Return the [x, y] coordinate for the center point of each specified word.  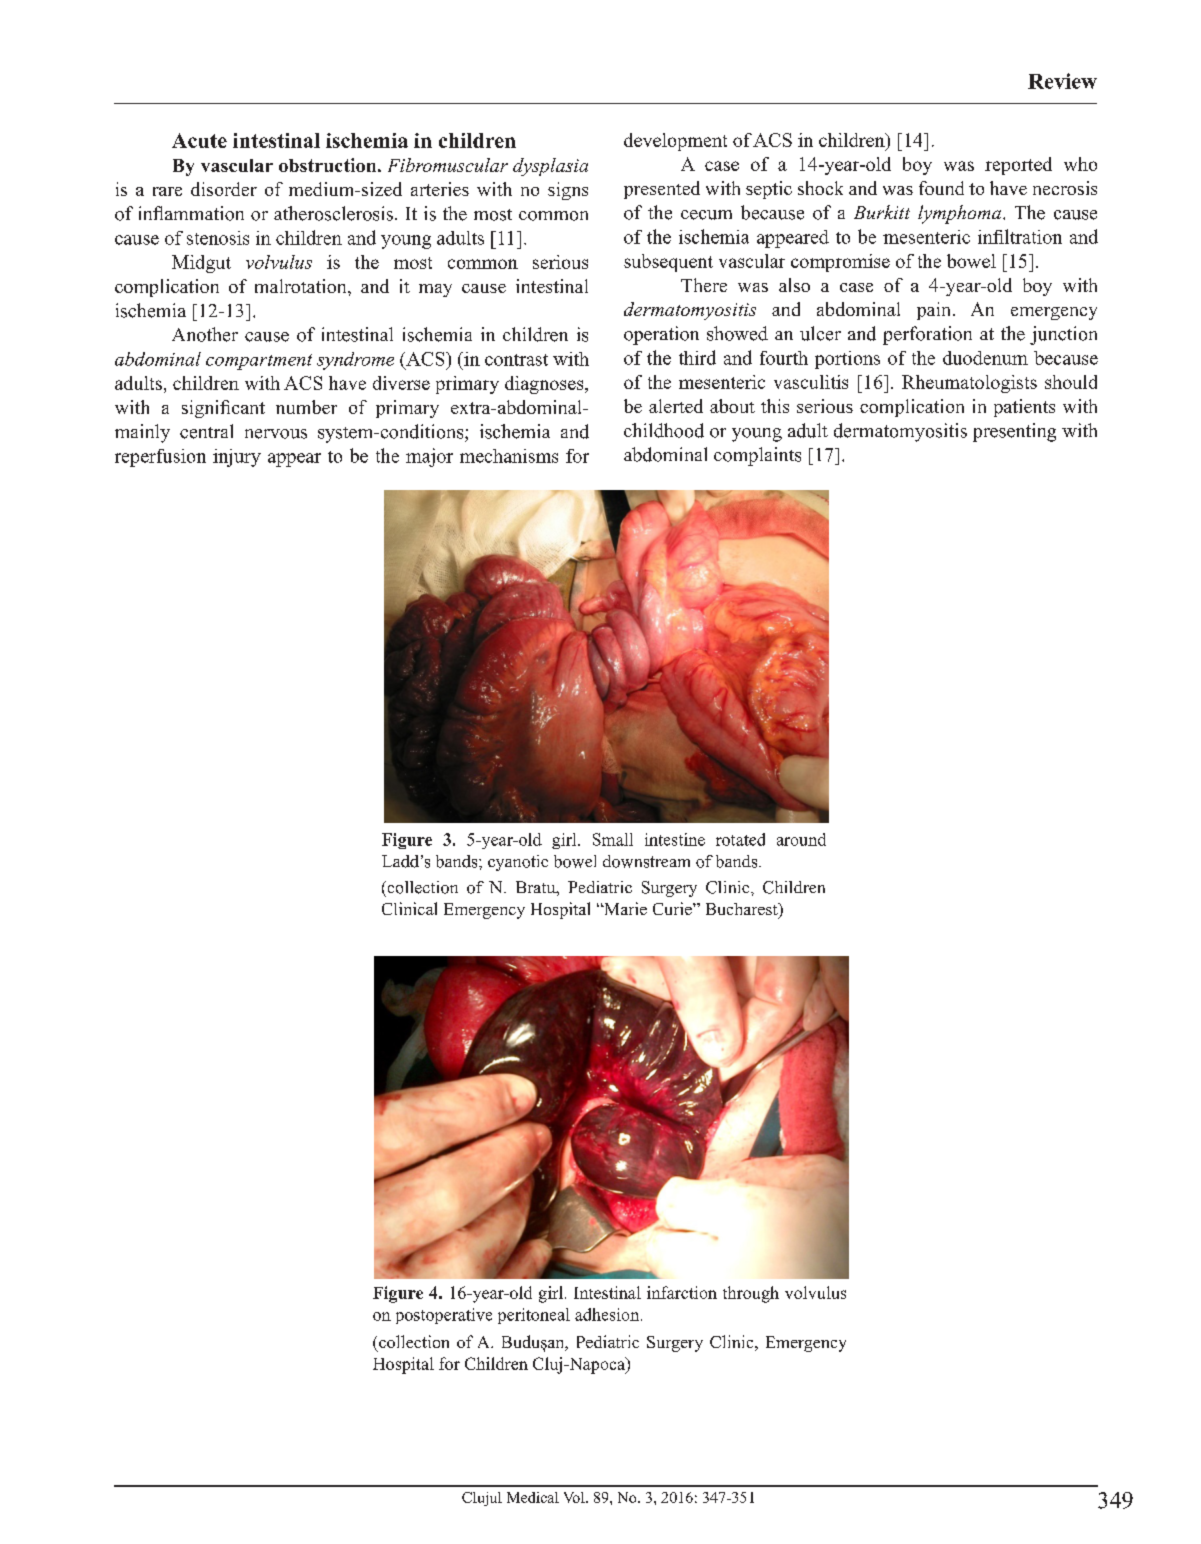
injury [237, 458]
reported [1018, 166]
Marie [624, 908]
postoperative [444, 1316]
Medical [533, 1497]
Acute [199, 140]
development [675, 142]
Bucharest [743, 910]
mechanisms [509, 456]
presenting [1014, 432]
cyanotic [518, 863]
